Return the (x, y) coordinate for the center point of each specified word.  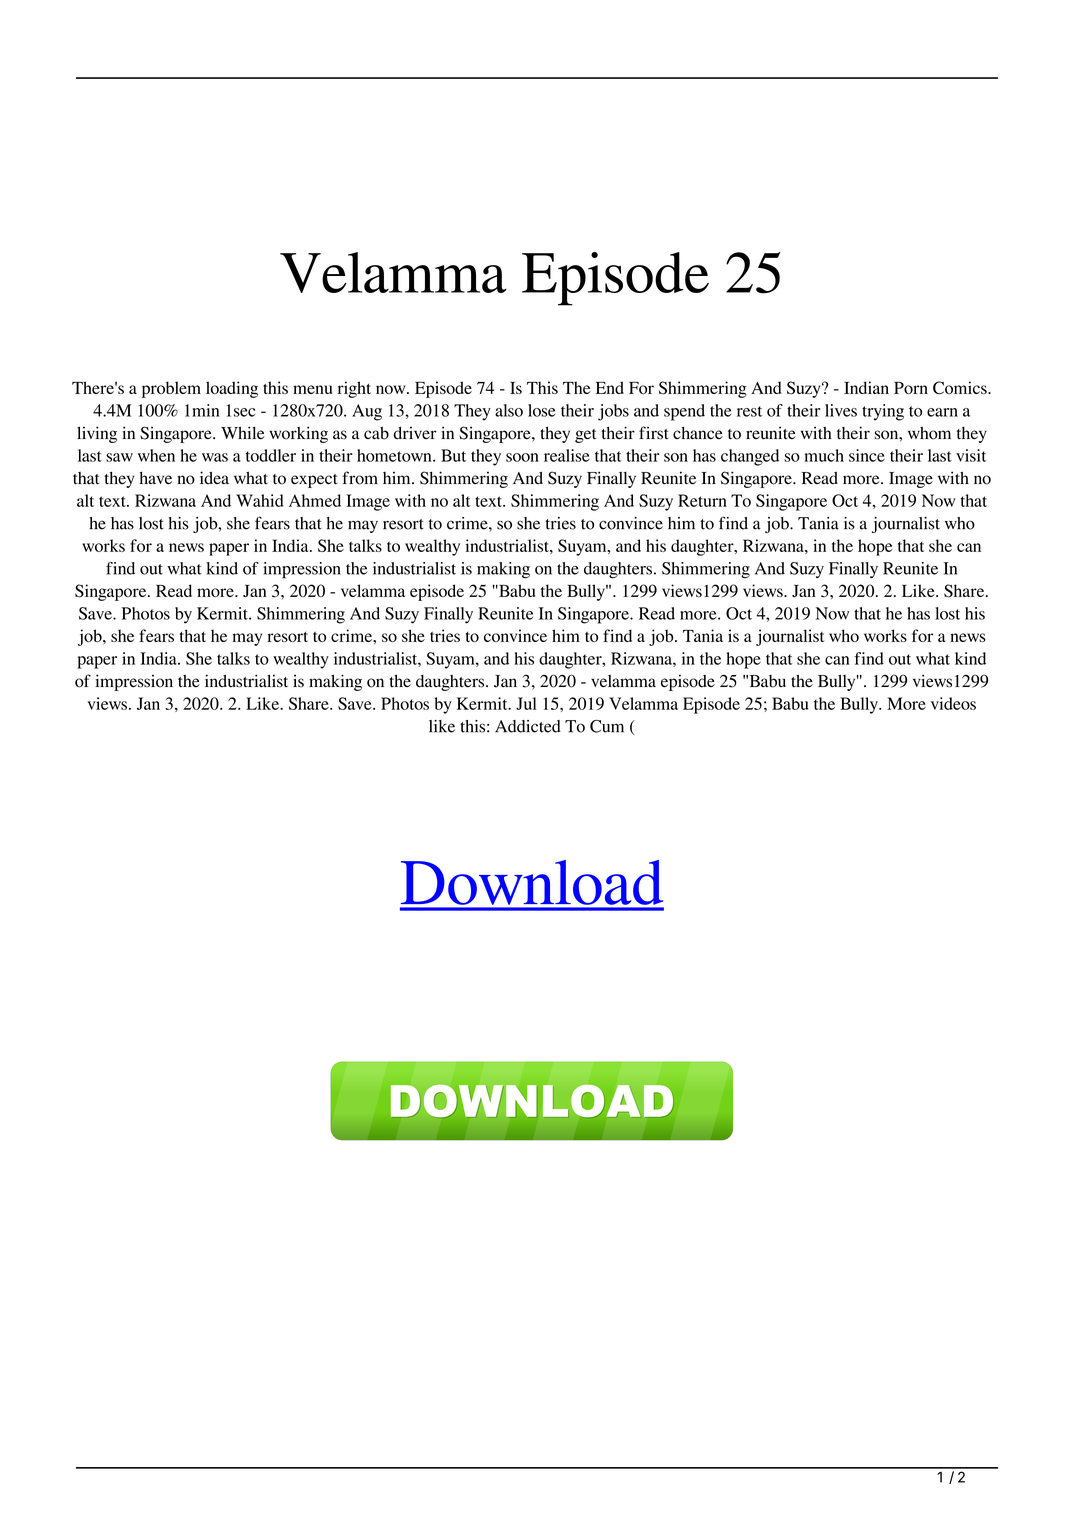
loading (232, 389)
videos (953, 703)
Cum (607, 726)
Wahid (260, 500)
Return (702, 500)
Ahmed (315, 500)
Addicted (528, 726)
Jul (526, 703)
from (360, 478)
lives (841, 410)
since (867, 455)
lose (542, 410)
